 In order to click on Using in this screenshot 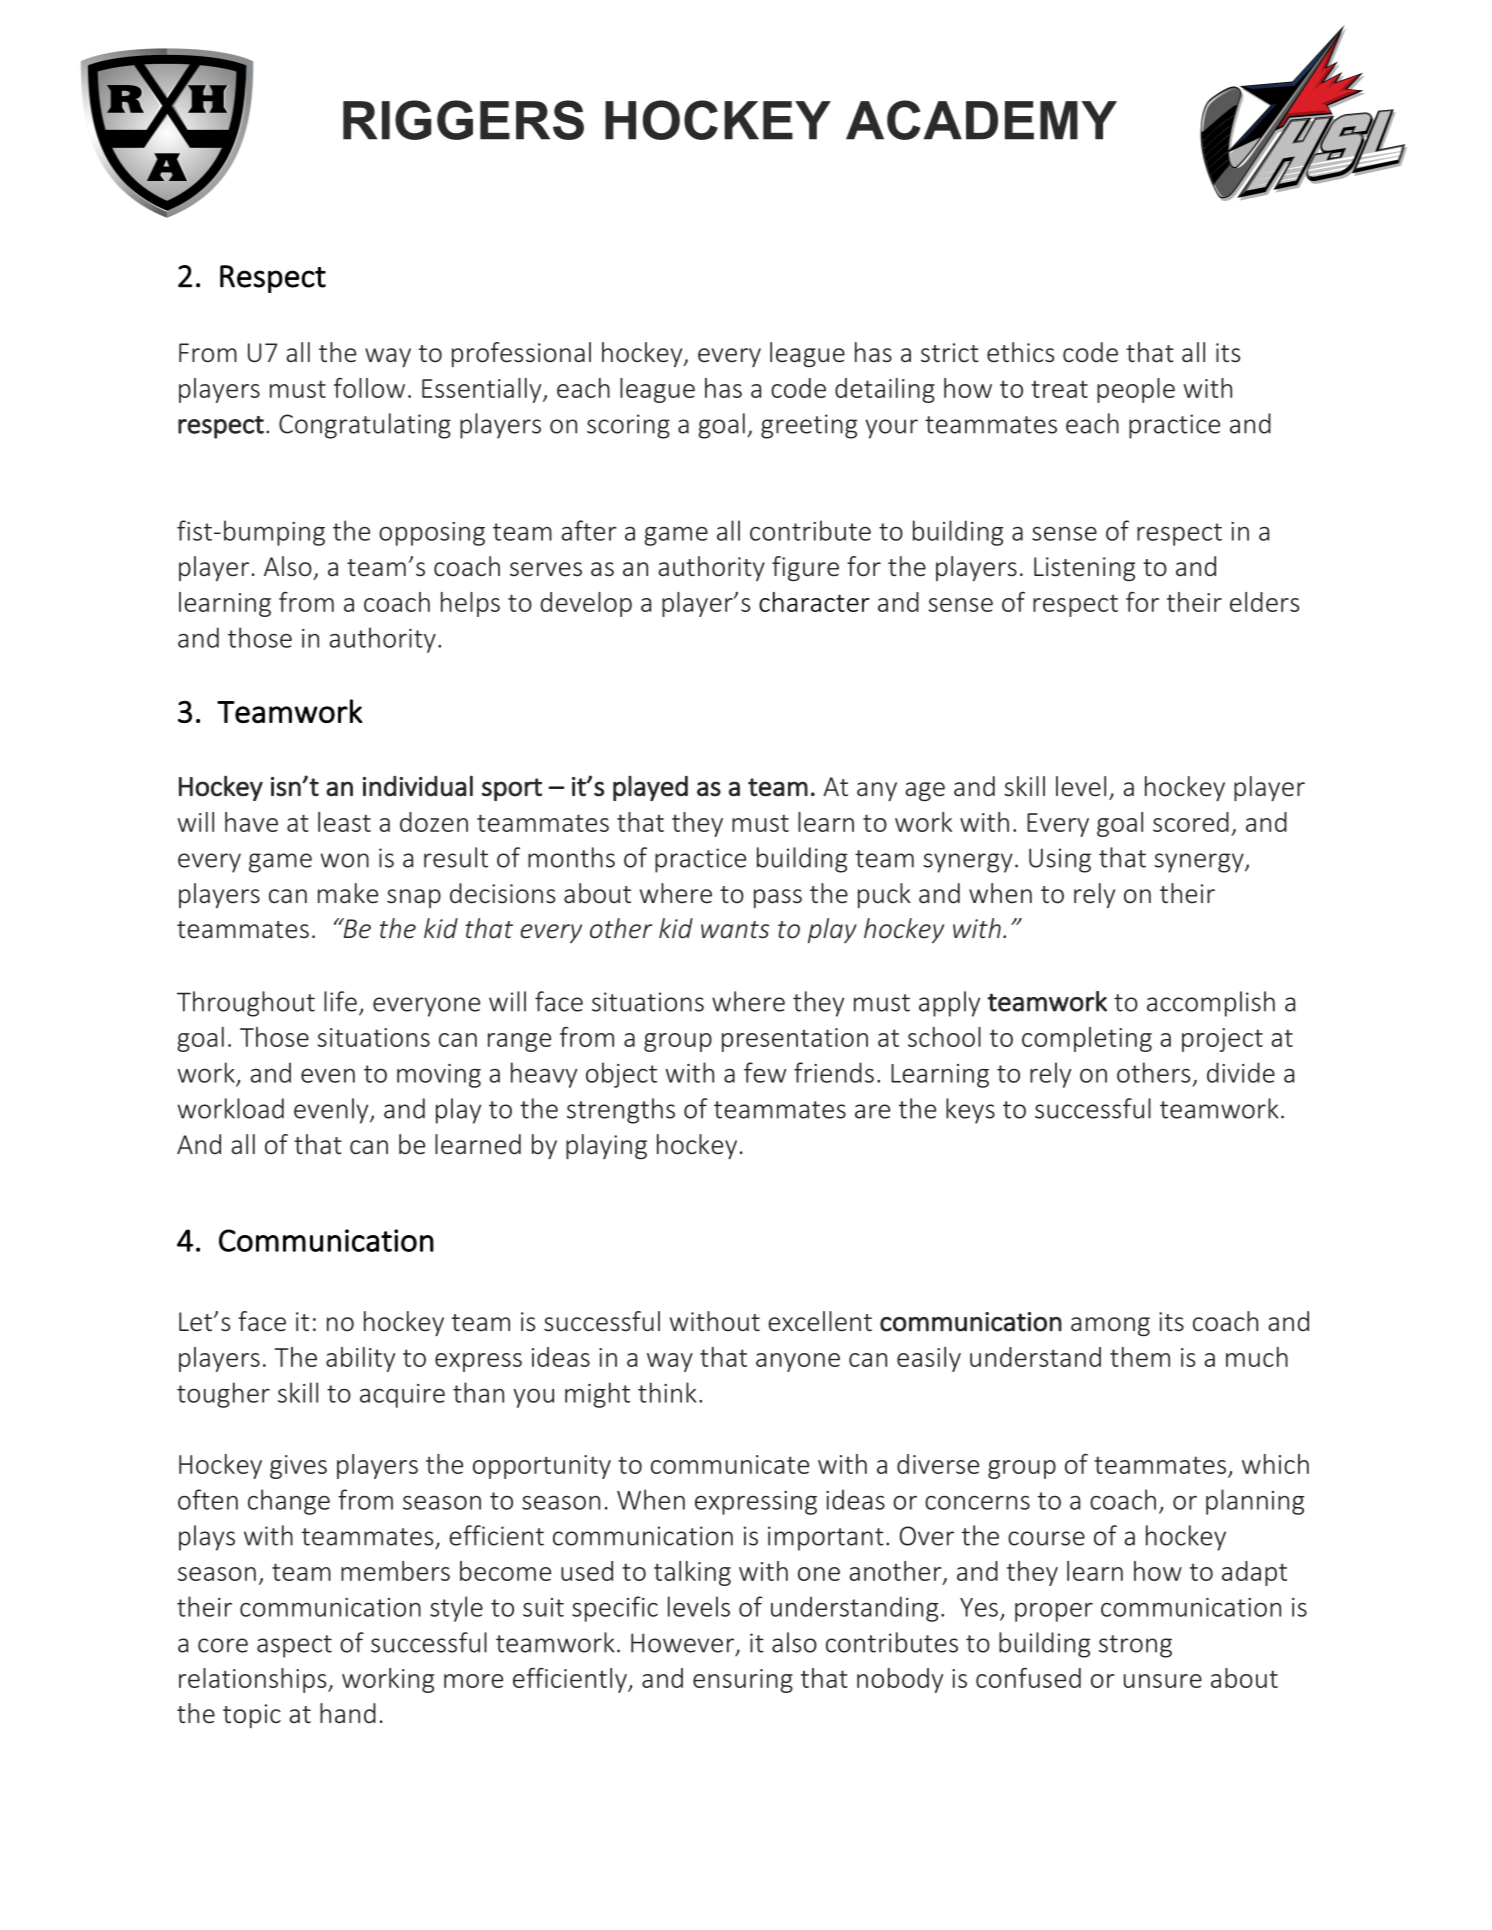, I will do `click(1060, 860)`.
